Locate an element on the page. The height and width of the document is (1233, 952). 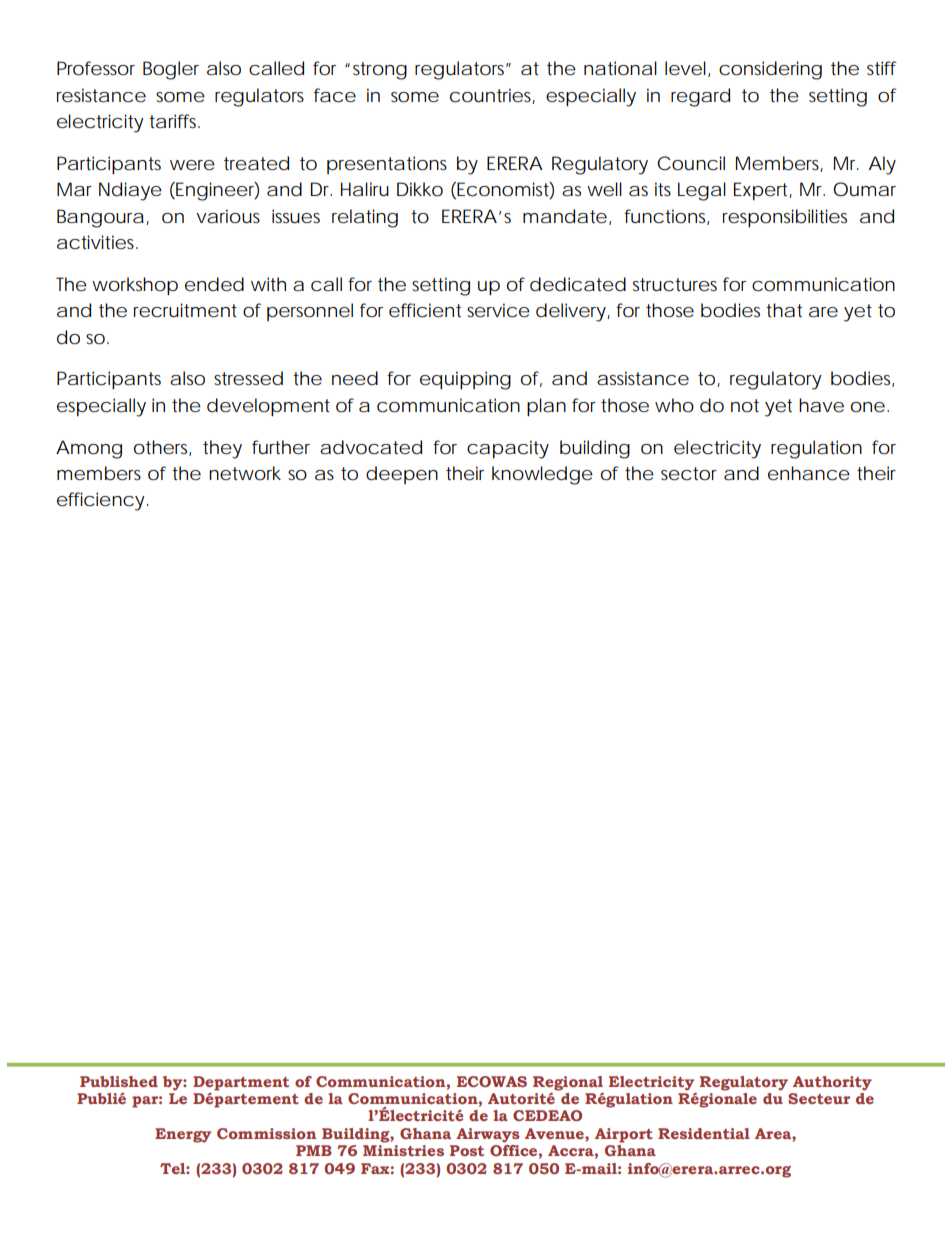
efficiency is located at coordinates (101, 501).
